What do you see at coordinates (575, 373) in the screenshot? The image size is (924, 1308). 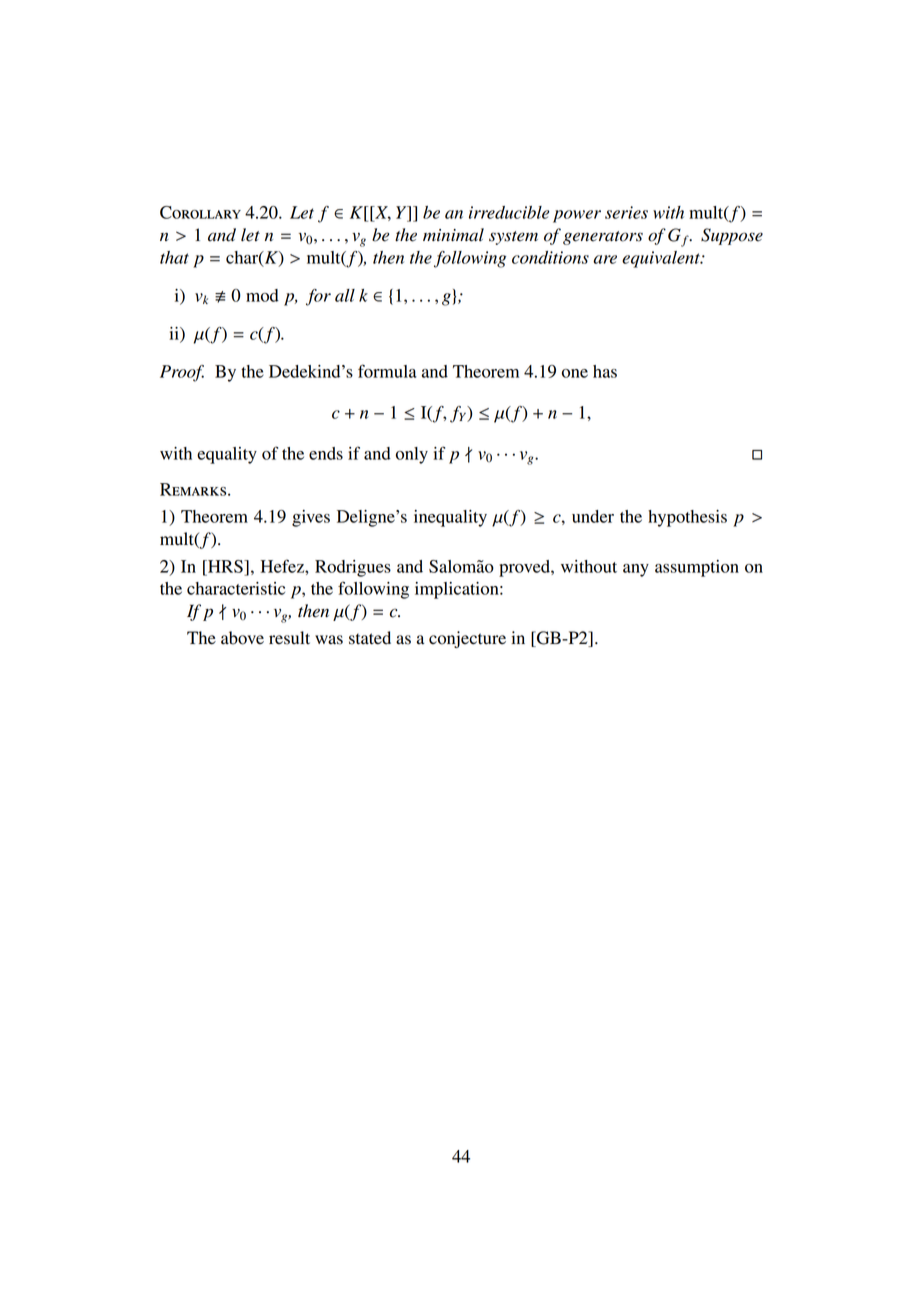 I see `one` at bounding box center [575, 373].
